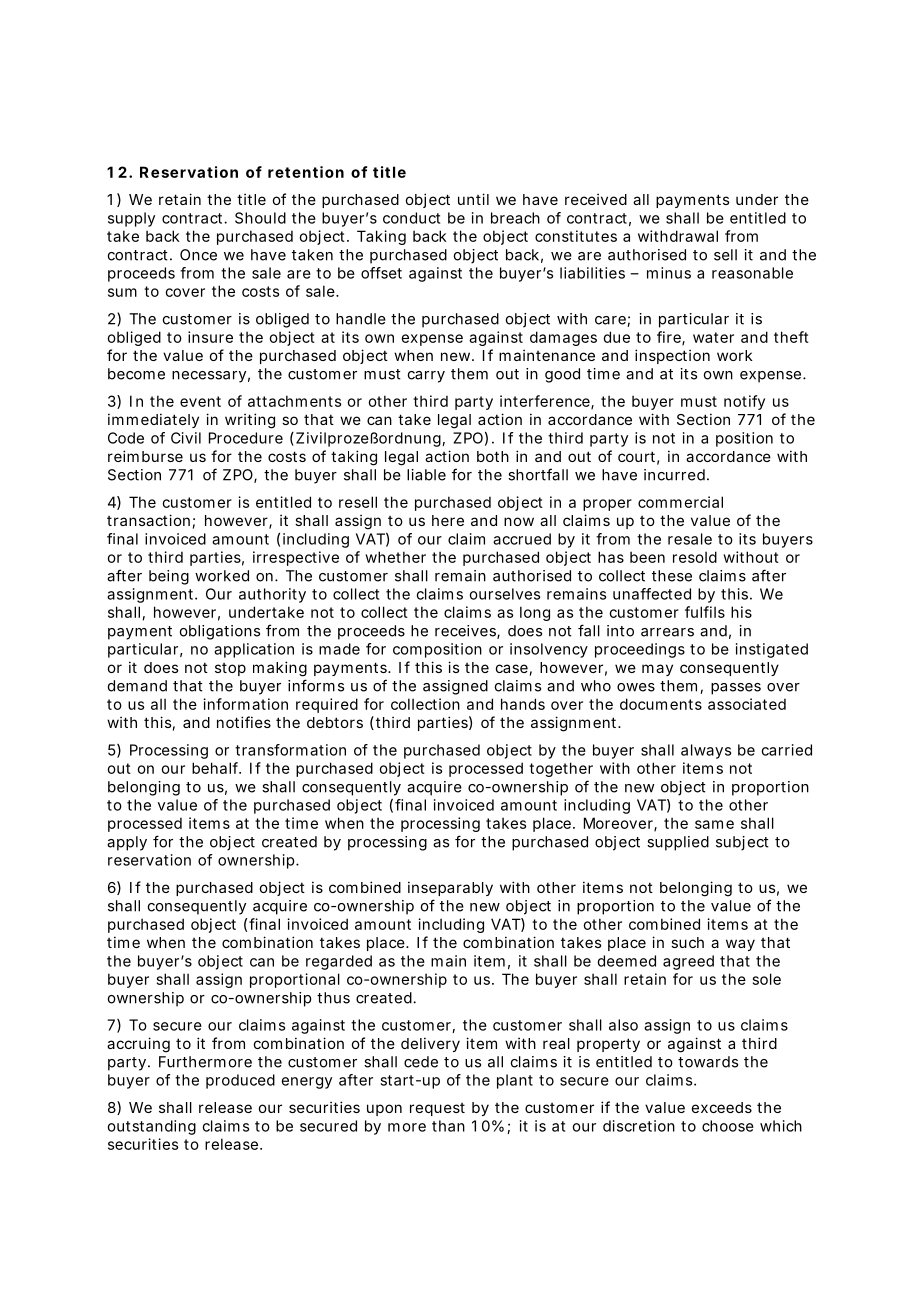 This screenshot has width=924, height=1308. I want to click on subject, so click(742, 843).
